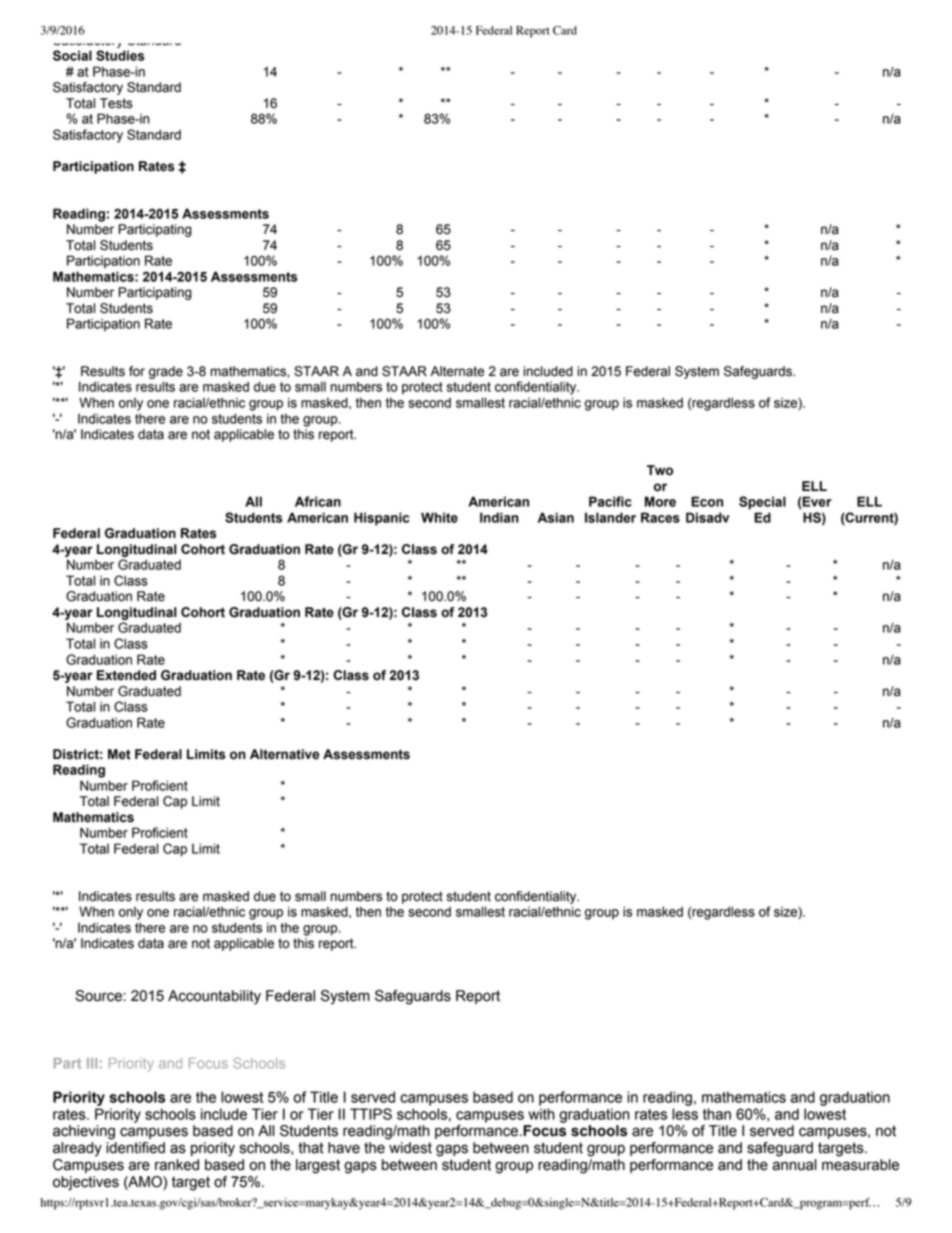  I want to click on ranked, so click(177, 1165).
